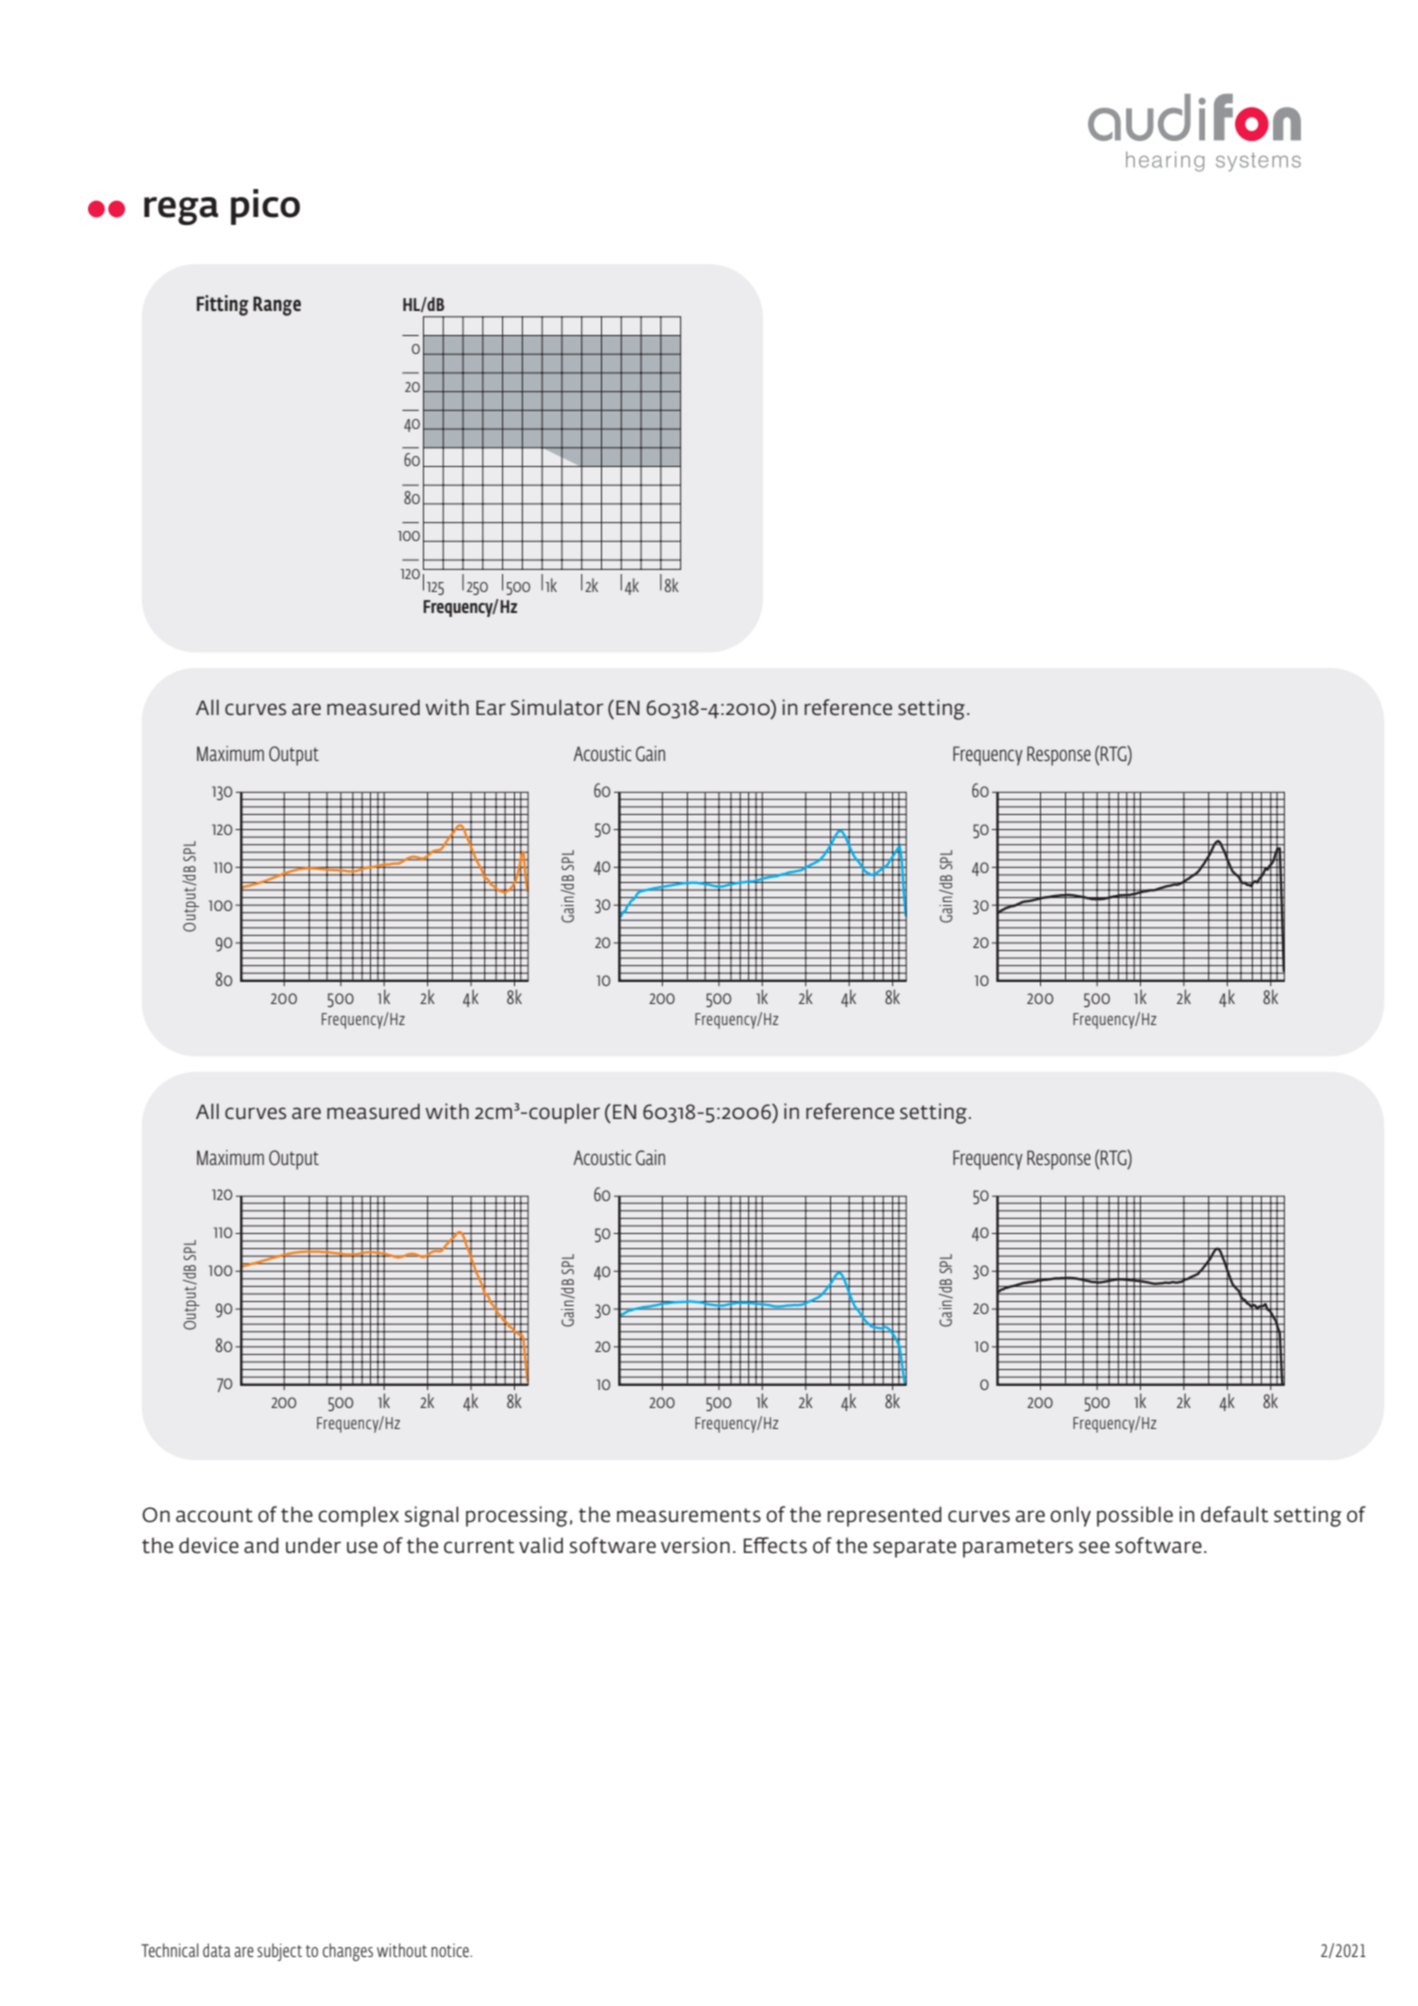 This screenshot has width=1418, height=2006. Describe the element at coordinates (279, 1952) in the screenshot. I see `subject` at that location.
